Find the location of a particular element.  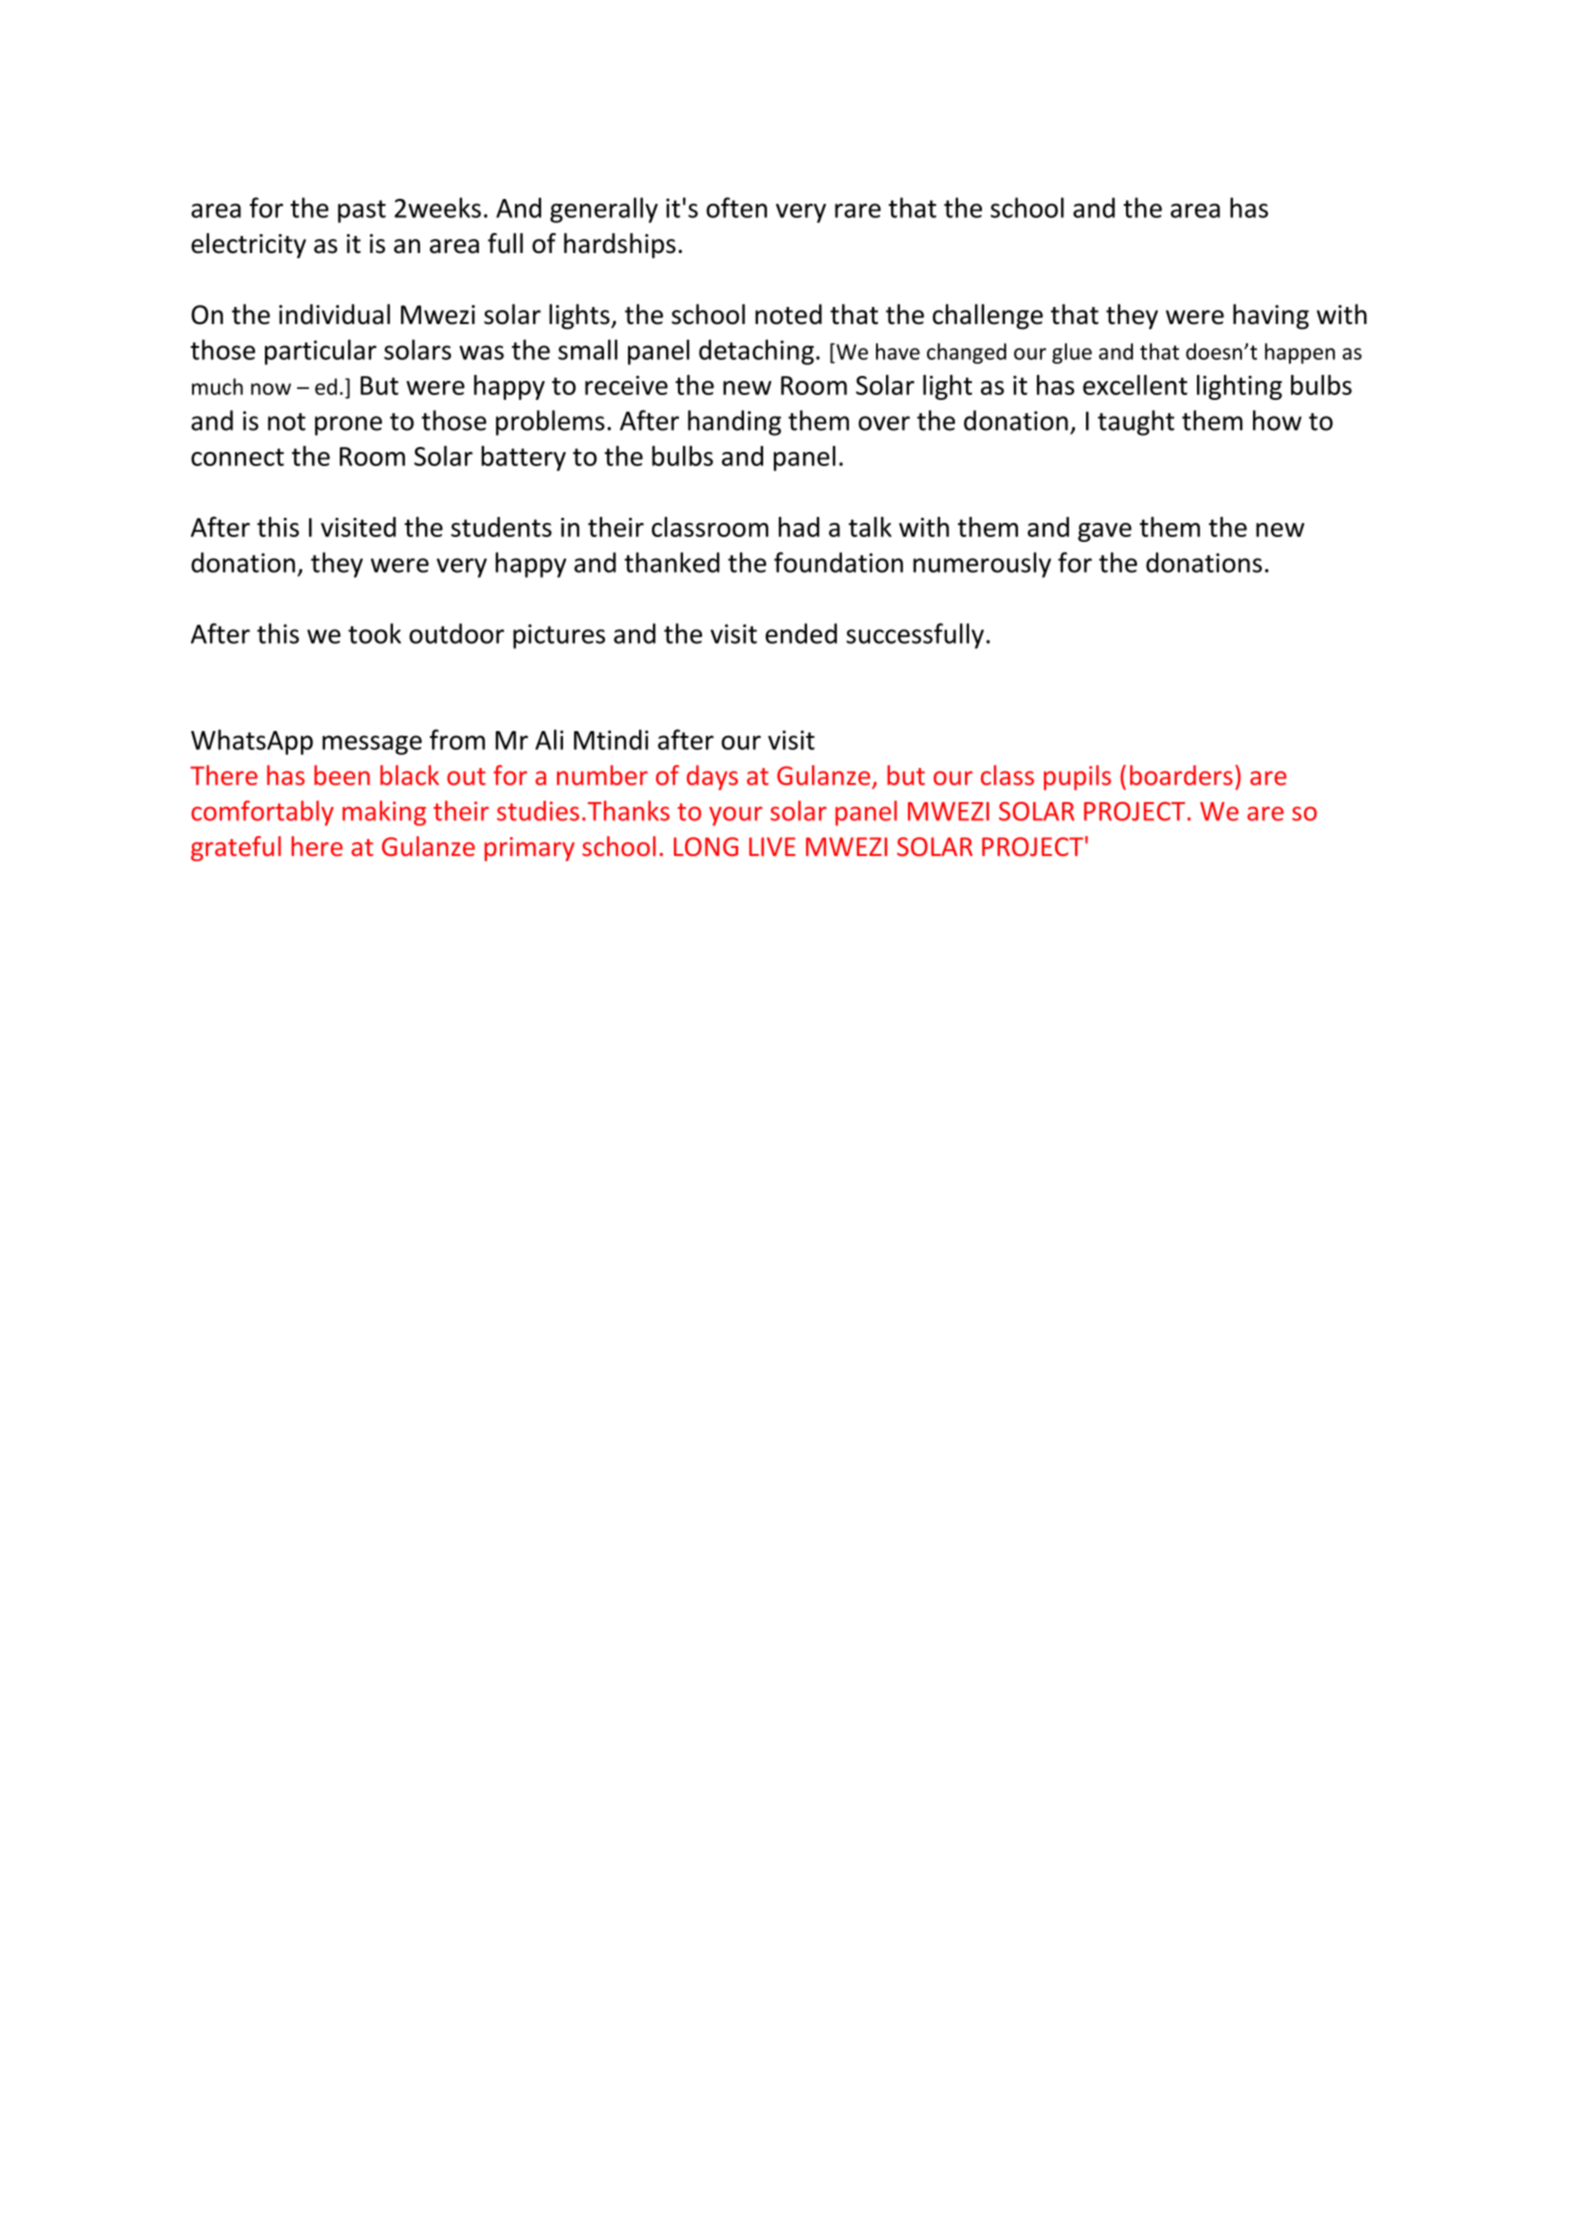

rare is located at coordinates (858, 210).
